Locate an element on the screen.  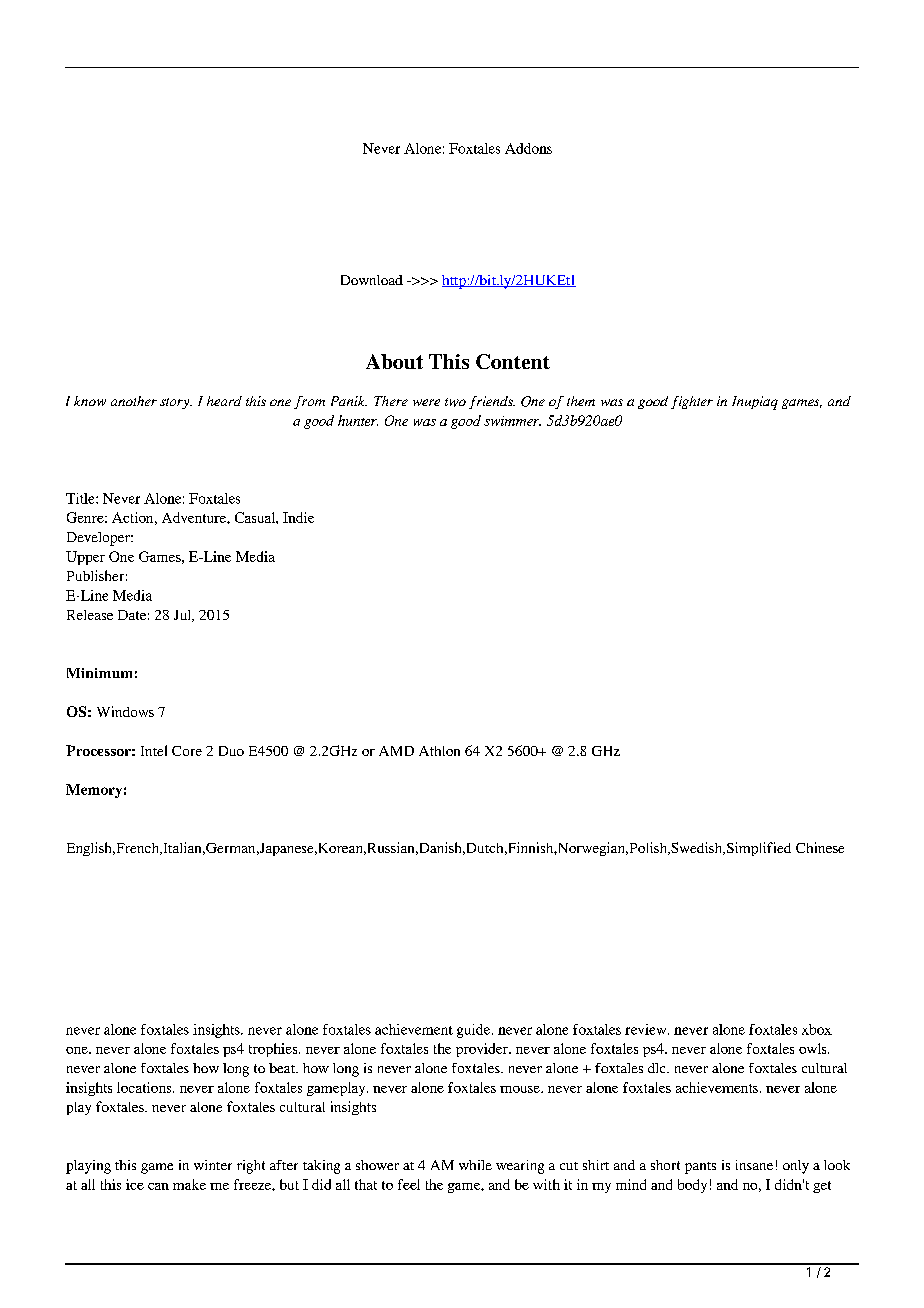
Chinese is located at coordinates (820, 847).
